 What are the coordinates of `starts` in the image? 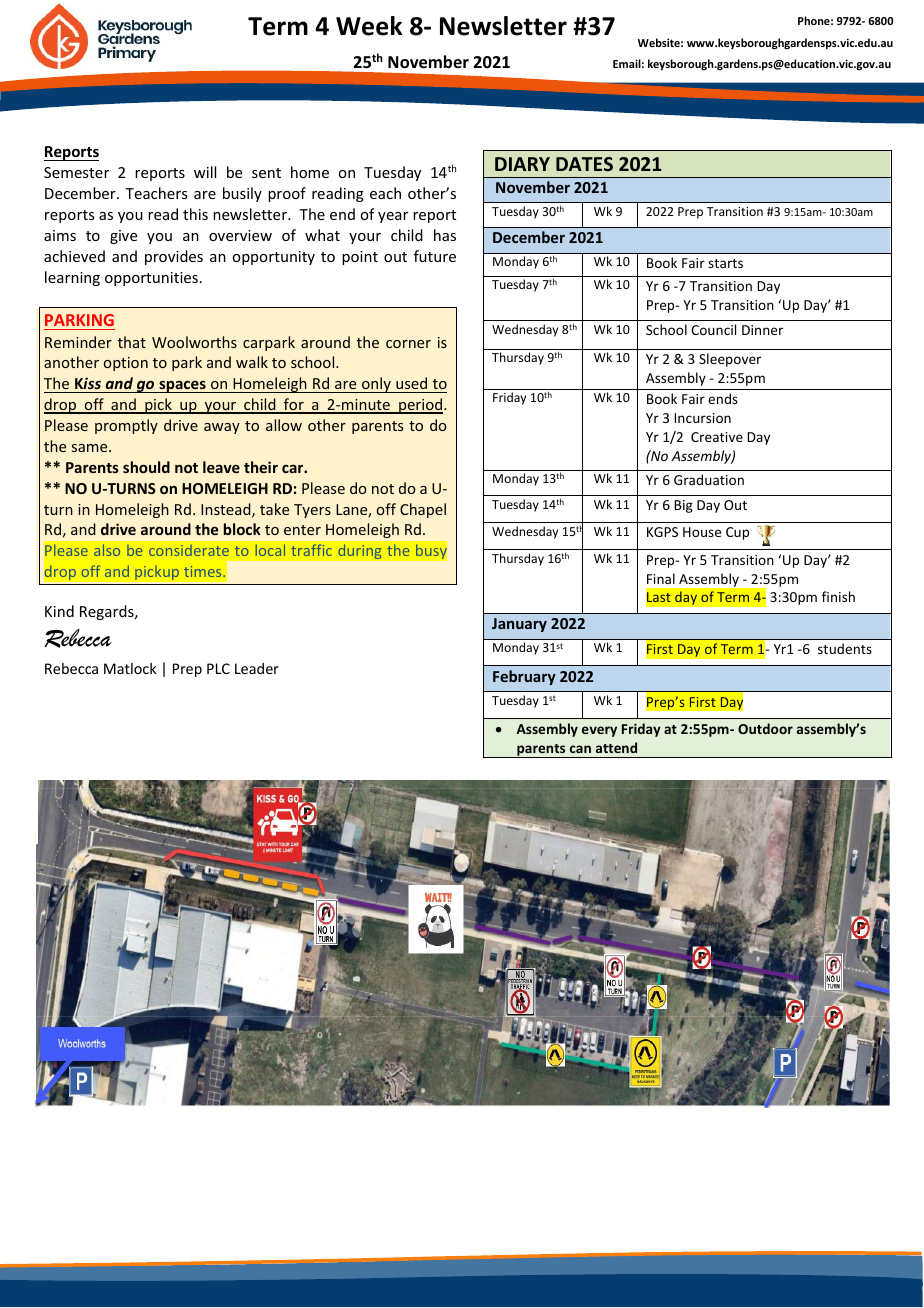 It's located at (725, 263).
